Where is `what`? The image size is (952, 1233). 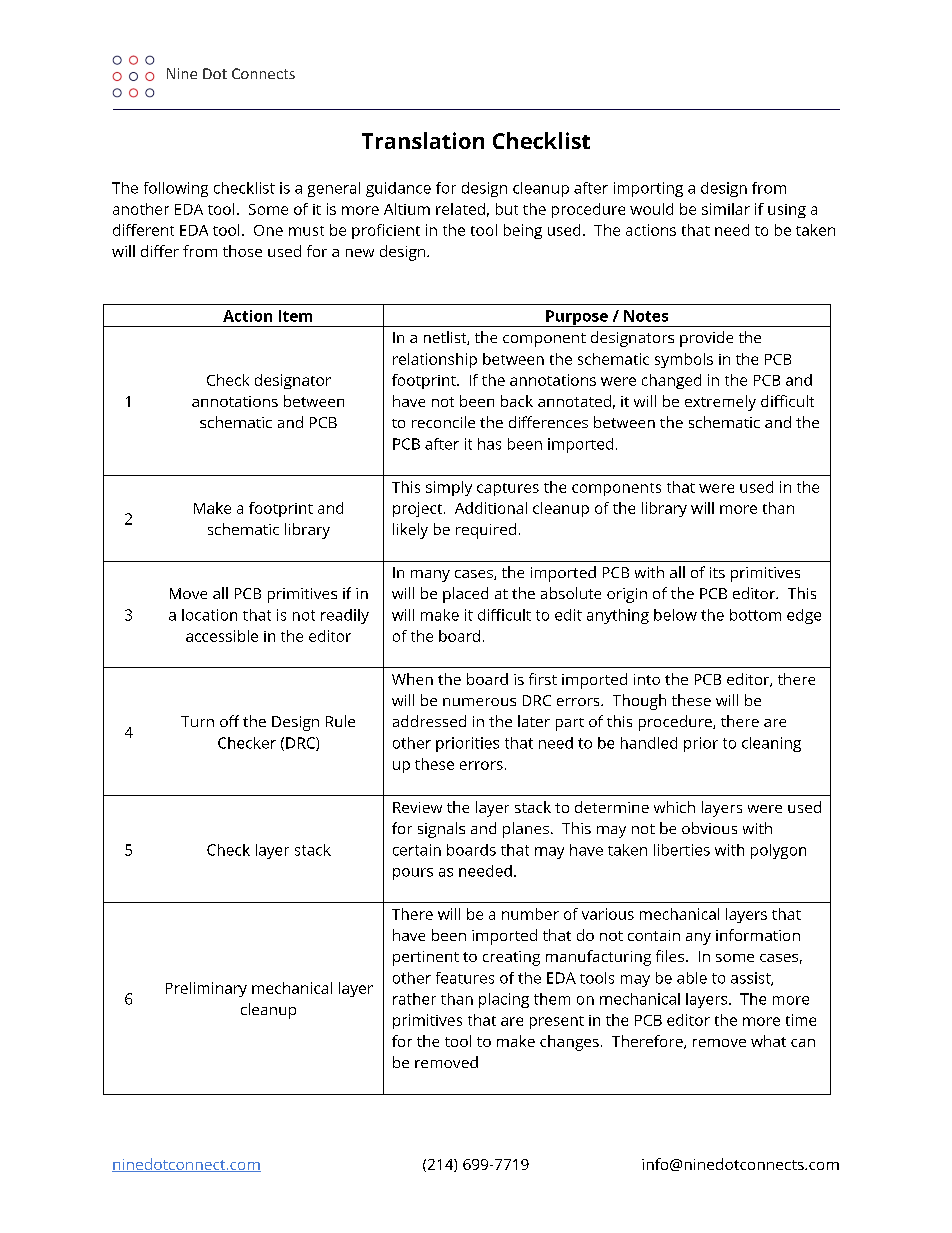 what is located at coordinates (768, 1041).
